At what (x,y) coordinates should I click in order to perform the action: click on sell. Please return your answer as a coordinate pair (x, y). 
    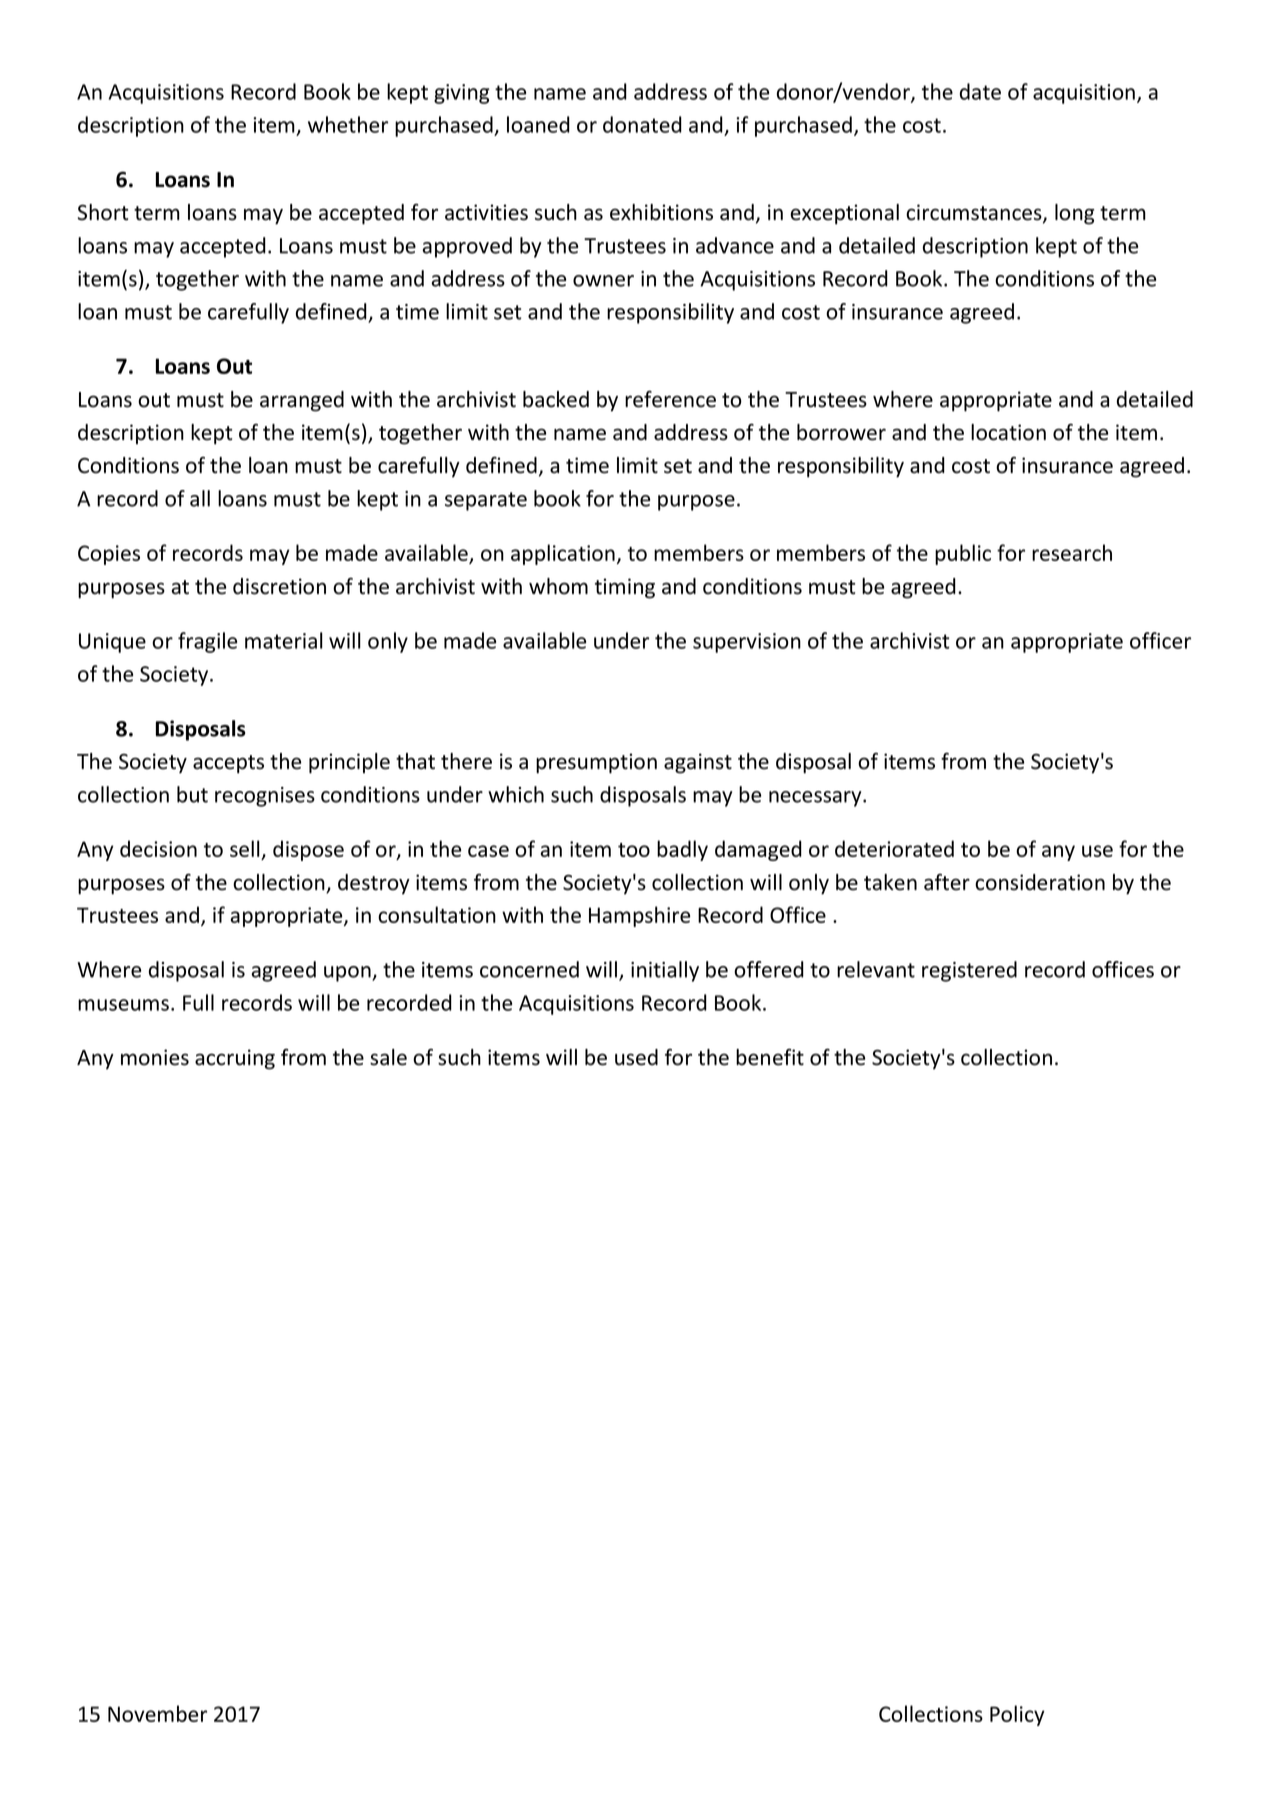
    Looking at the image, I should click on (246, 850).
